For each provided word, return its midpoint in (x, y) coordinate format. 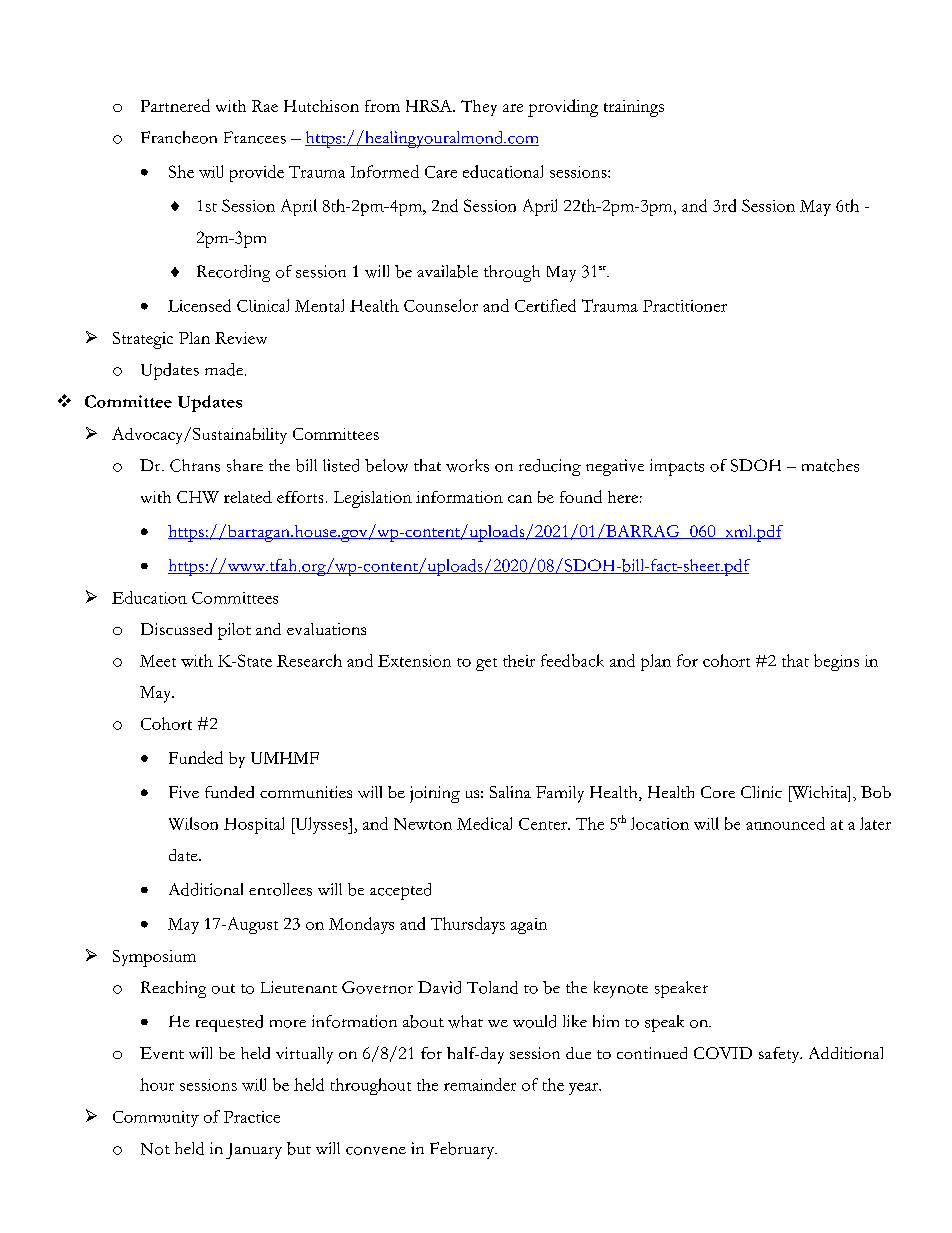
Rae (265, 106)
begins (836, 662)
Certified (545, 305)
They (479, 108)
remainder (480, 1084)
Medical (484, 823)
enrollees (280, 889)
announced (785, 823)
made (224, 369)
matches (830, 465)
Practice (252, 1117)
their (519, 661)
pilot (234, 631)
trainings (634, 108)
